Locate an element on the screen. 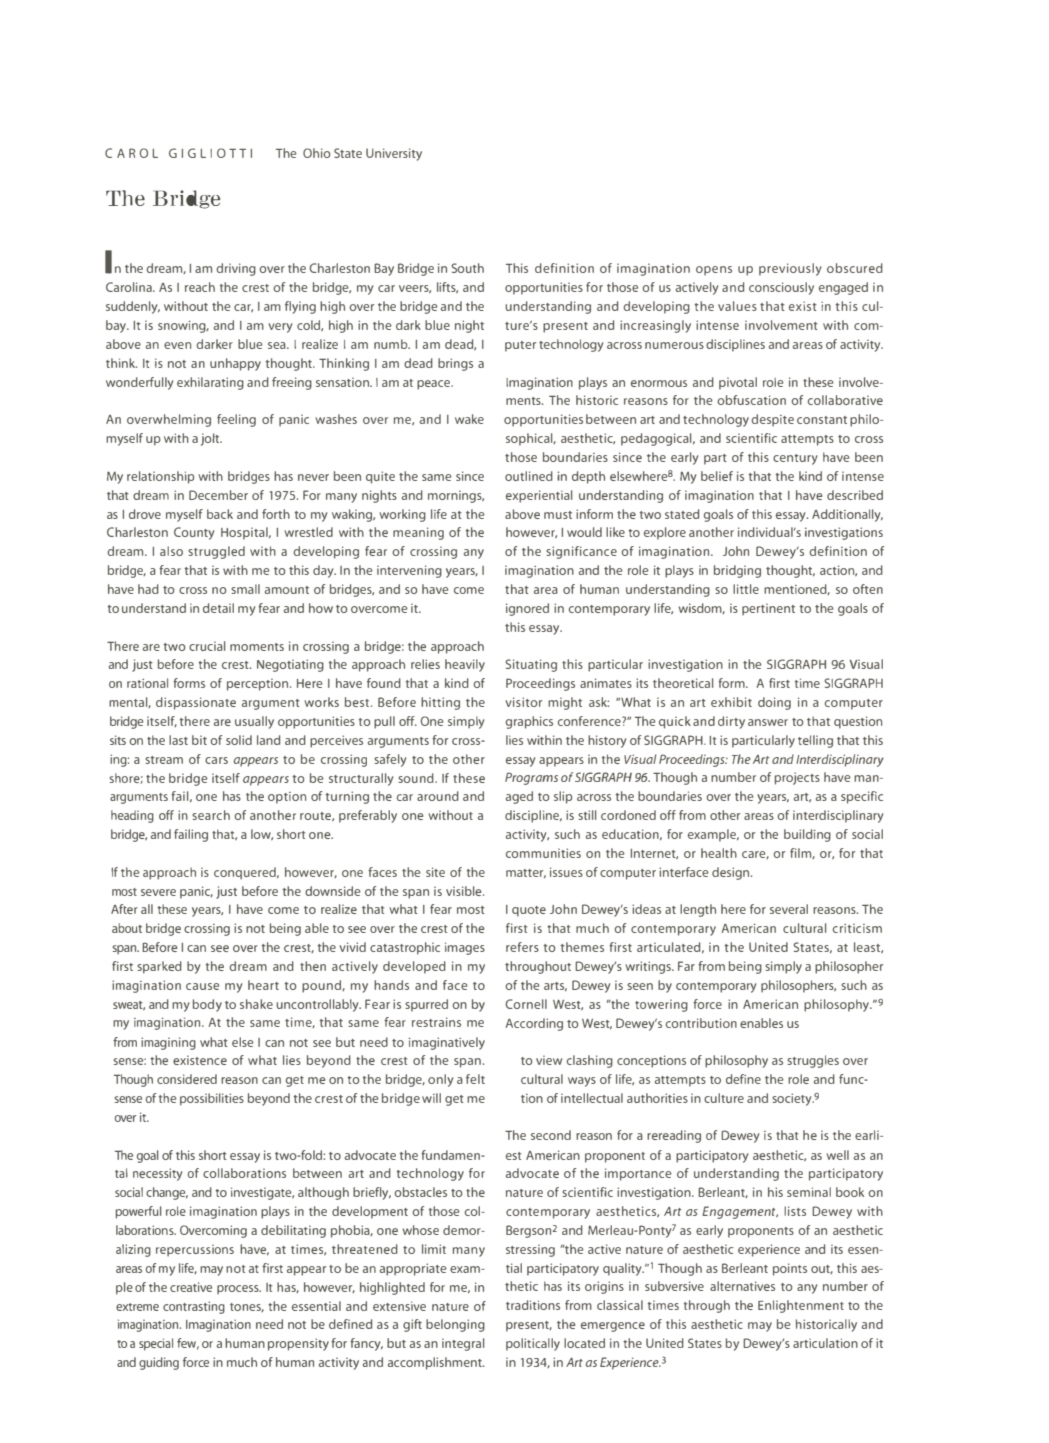  South is located at coordinates (467, 268).
